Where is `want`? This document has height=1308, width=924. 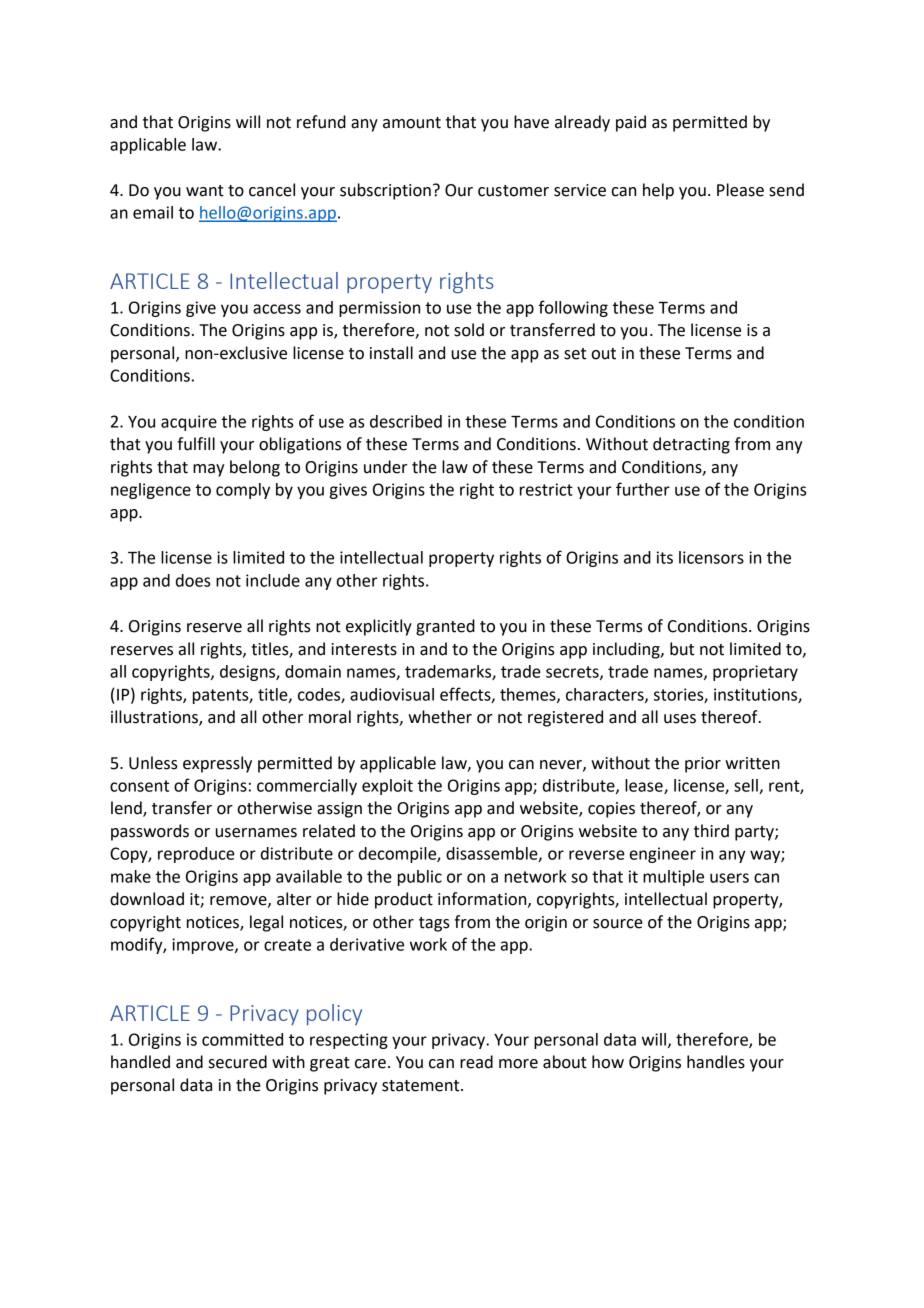
want is located at coordinates (205, 191).
